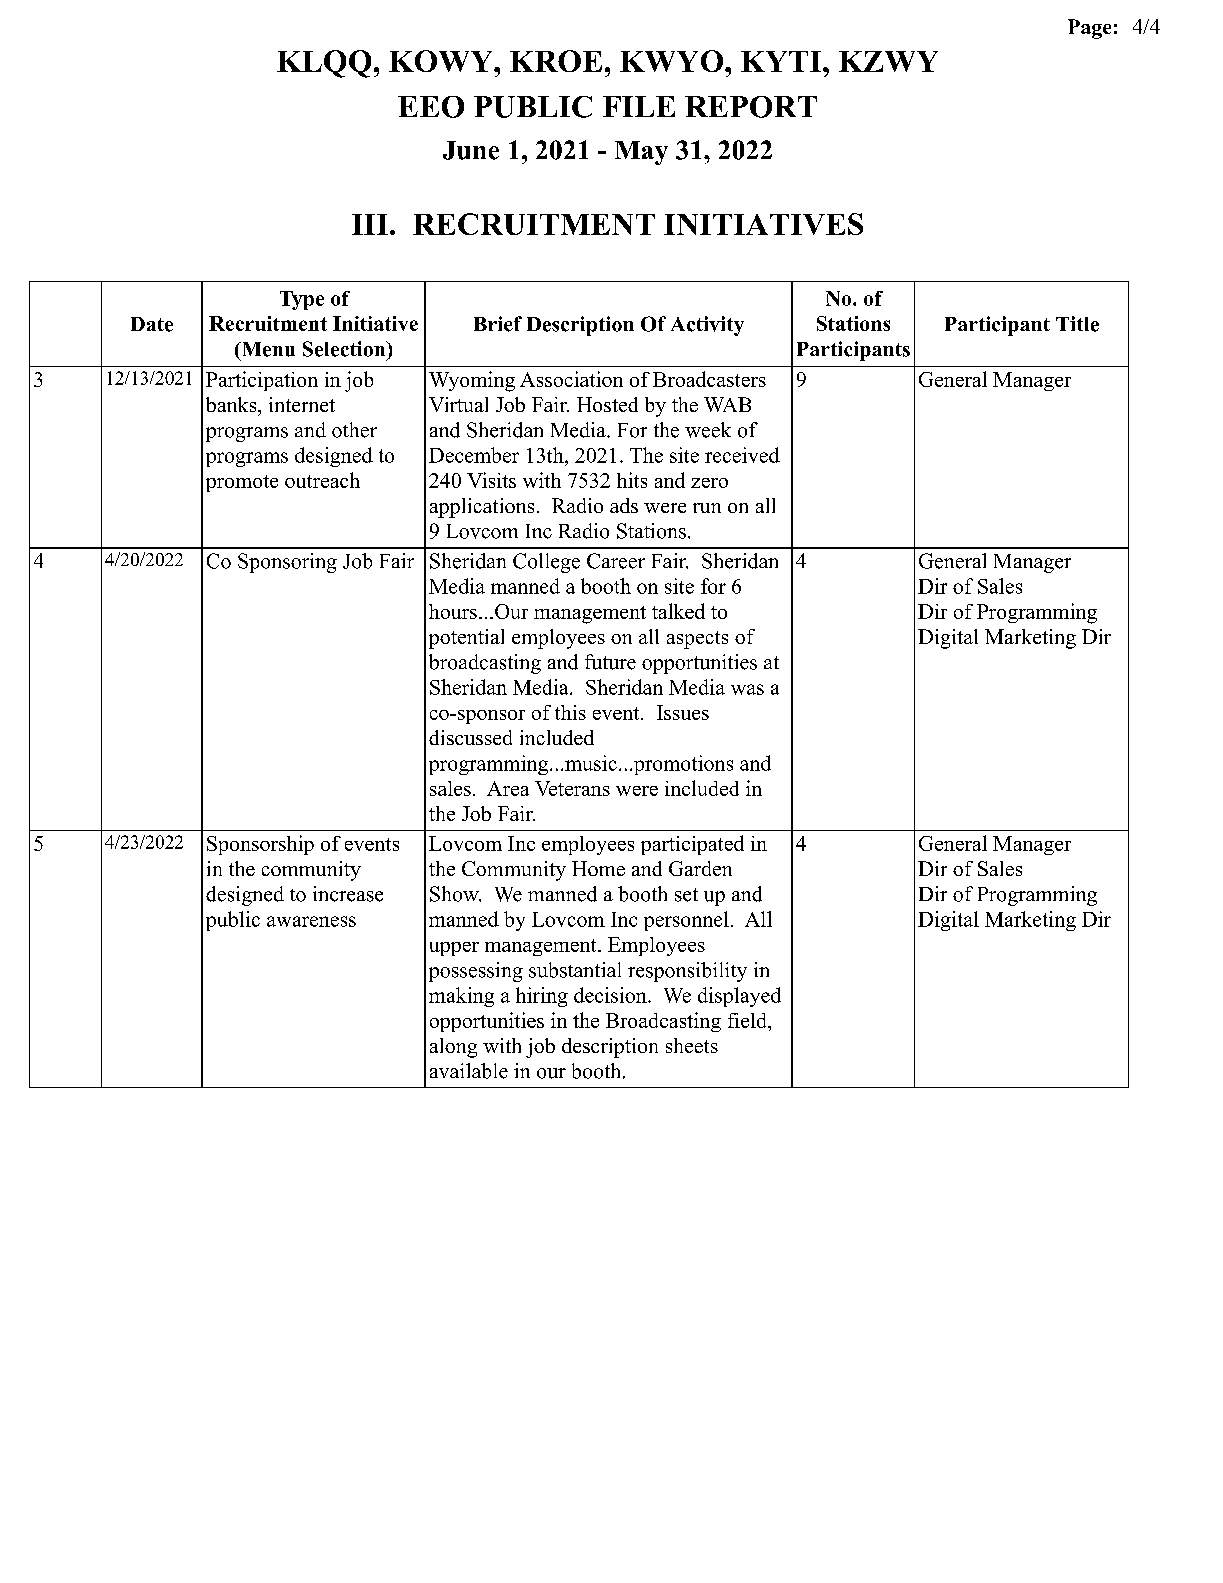  Describe the element at coordinates (598, 868) in the screenshot. I see `Home` at that location.
